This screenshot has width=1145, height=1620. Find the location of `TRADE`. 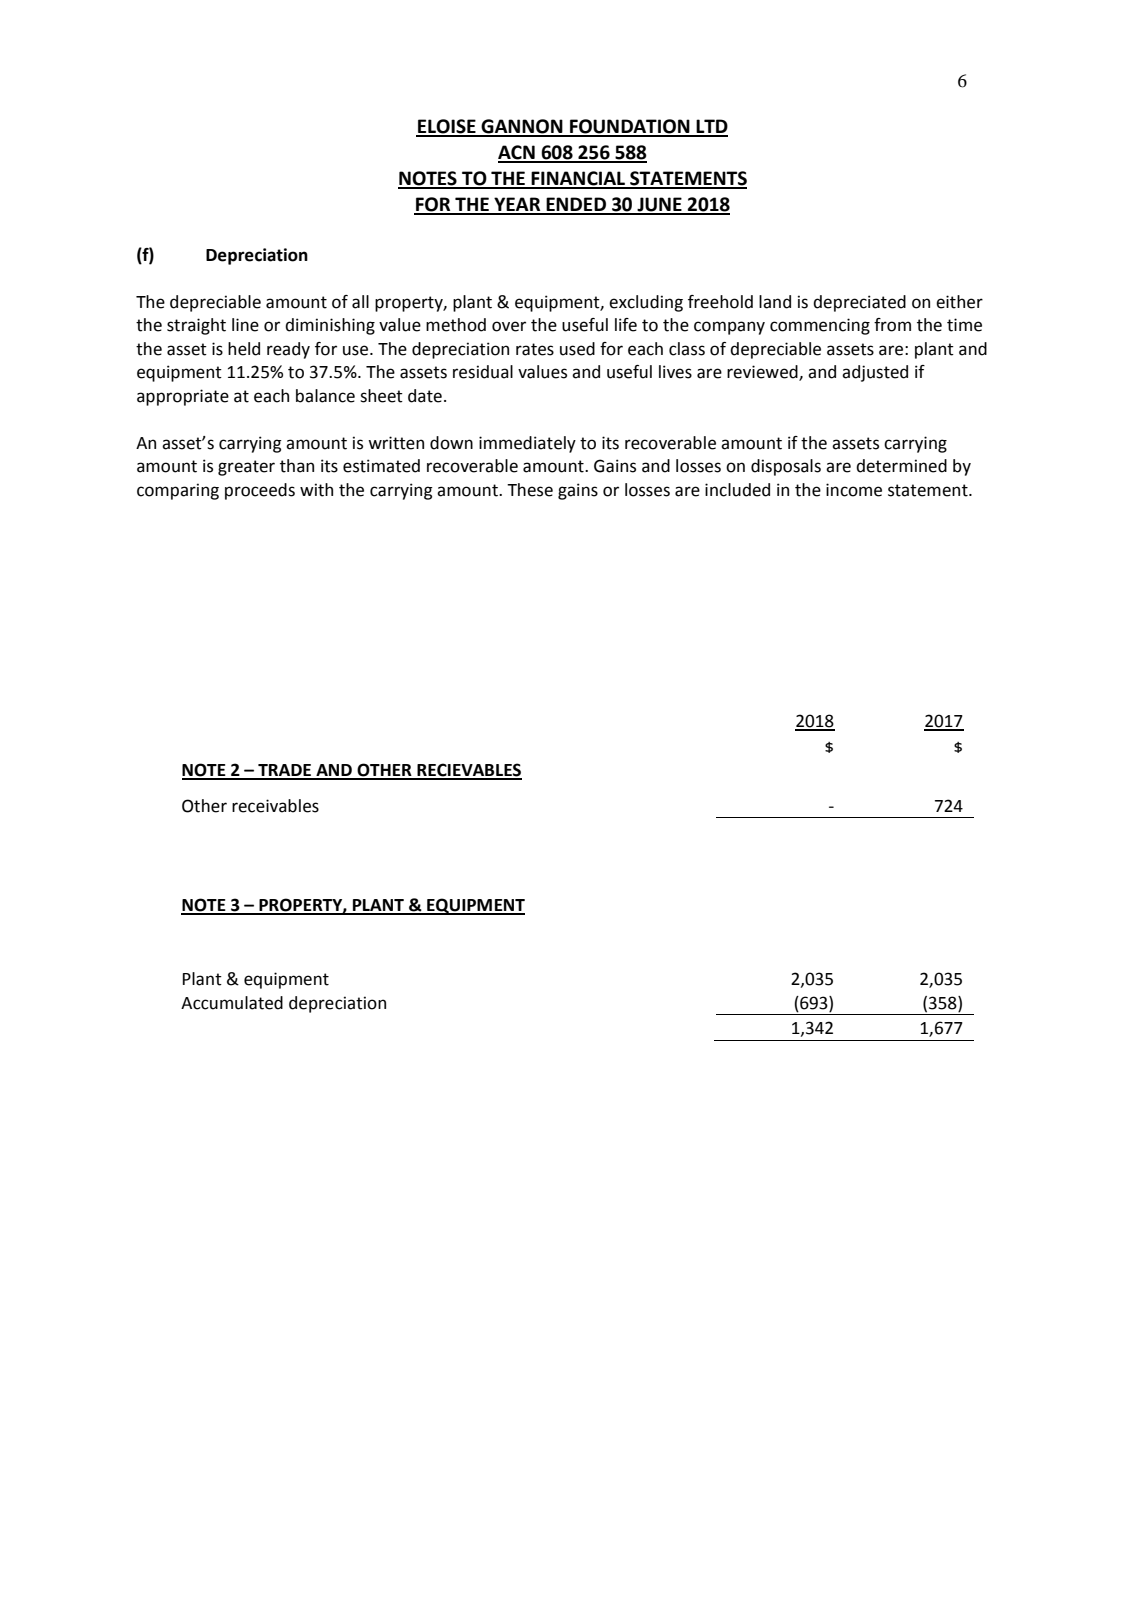

TRADE is located at coordinates (285, 771).
